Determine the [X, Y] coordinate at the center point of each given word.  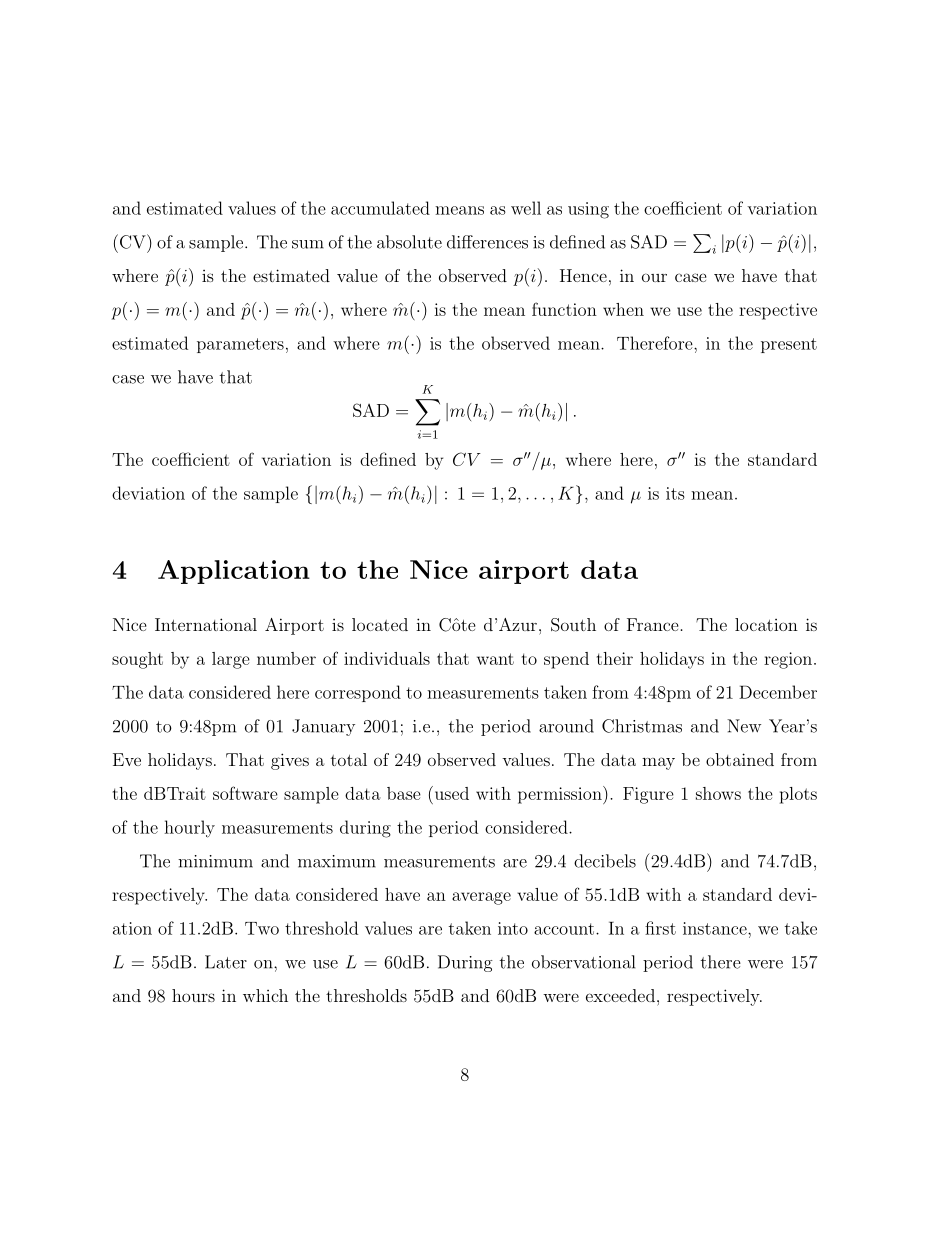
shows [718, 793]
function [564, 309]
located [380, 624]
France [653, 624]
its [675, 493]
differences [487, 242]
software [245, 793]
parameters [240, 345]
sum [308, 244]
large [231, 660]
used [450, 793]
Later [226, 962]
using [588, 210]
